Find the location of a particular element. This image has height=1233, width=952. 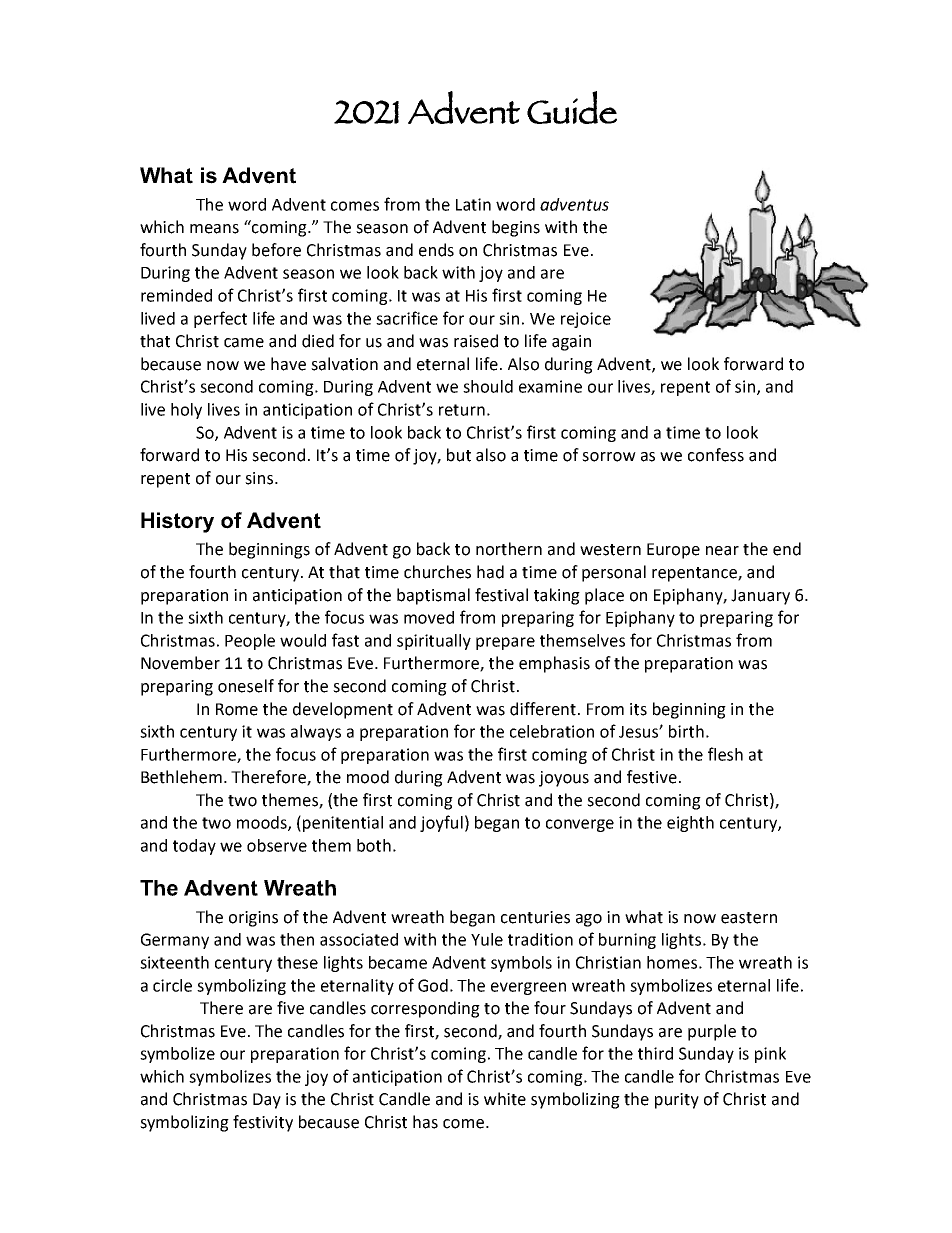

Guide is located at coordinates (572, 107).
